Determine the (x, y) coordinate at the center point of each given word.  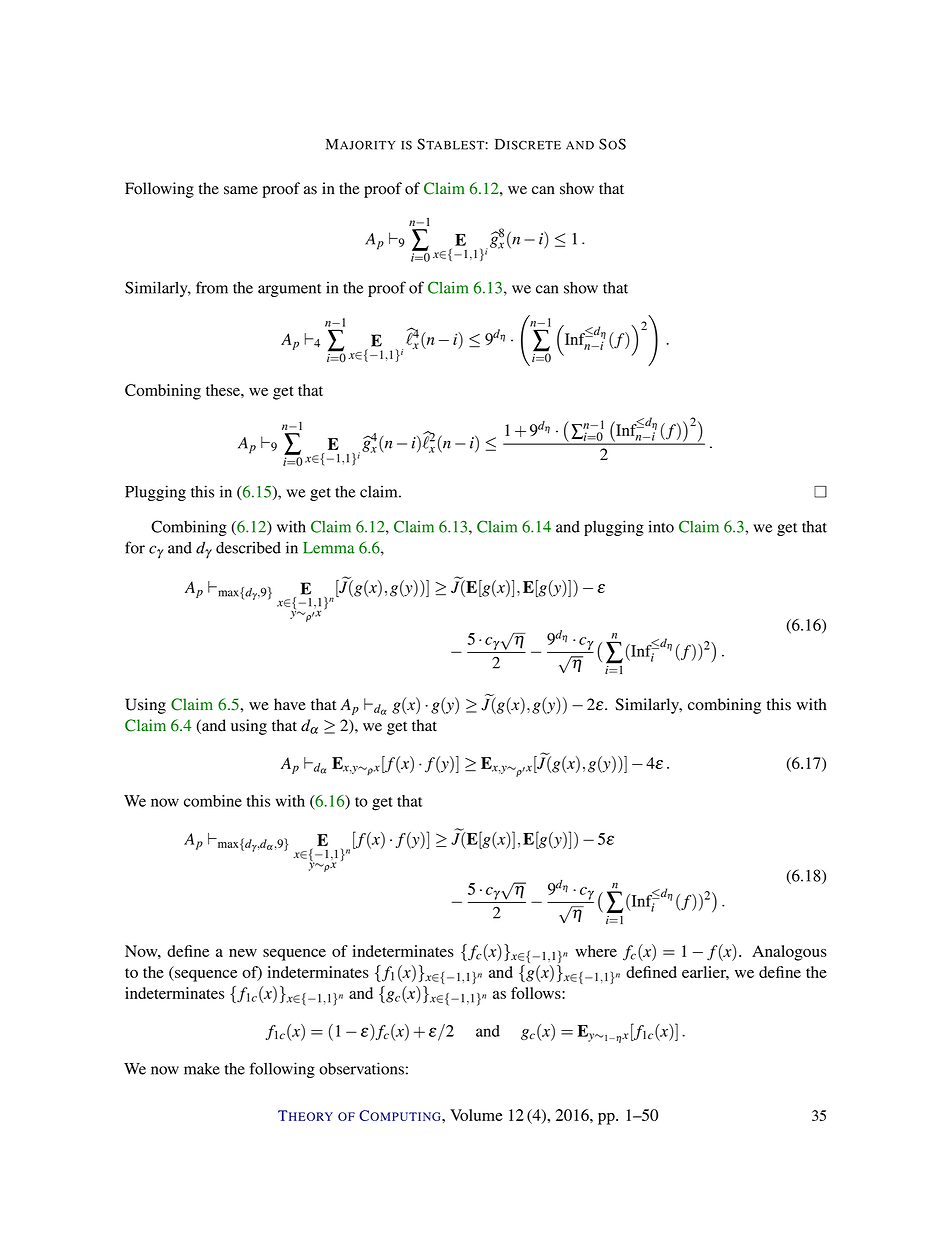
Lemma (328, 548)
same (241, 190)
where (596, 951)
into (661, 526)
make (202, 1068)
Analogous (789, 953)
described (248, 547)
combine (213, 801)
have (290, 704)
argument (289, 290)
